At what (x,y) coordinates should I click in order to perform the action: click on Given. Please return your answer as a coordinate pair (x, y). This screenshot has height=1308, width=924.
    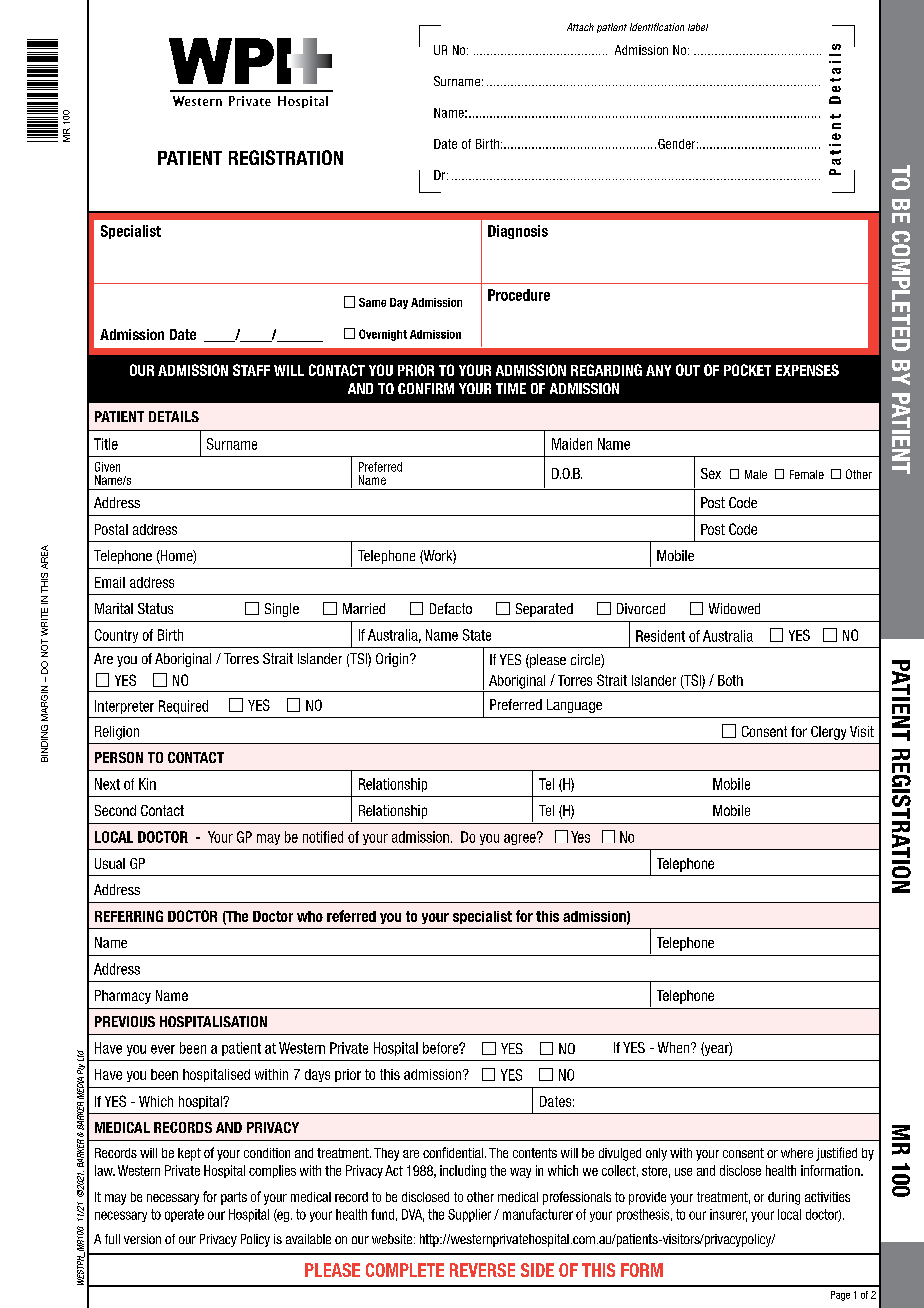
    Looking at the image, I should click on (107, 467).
